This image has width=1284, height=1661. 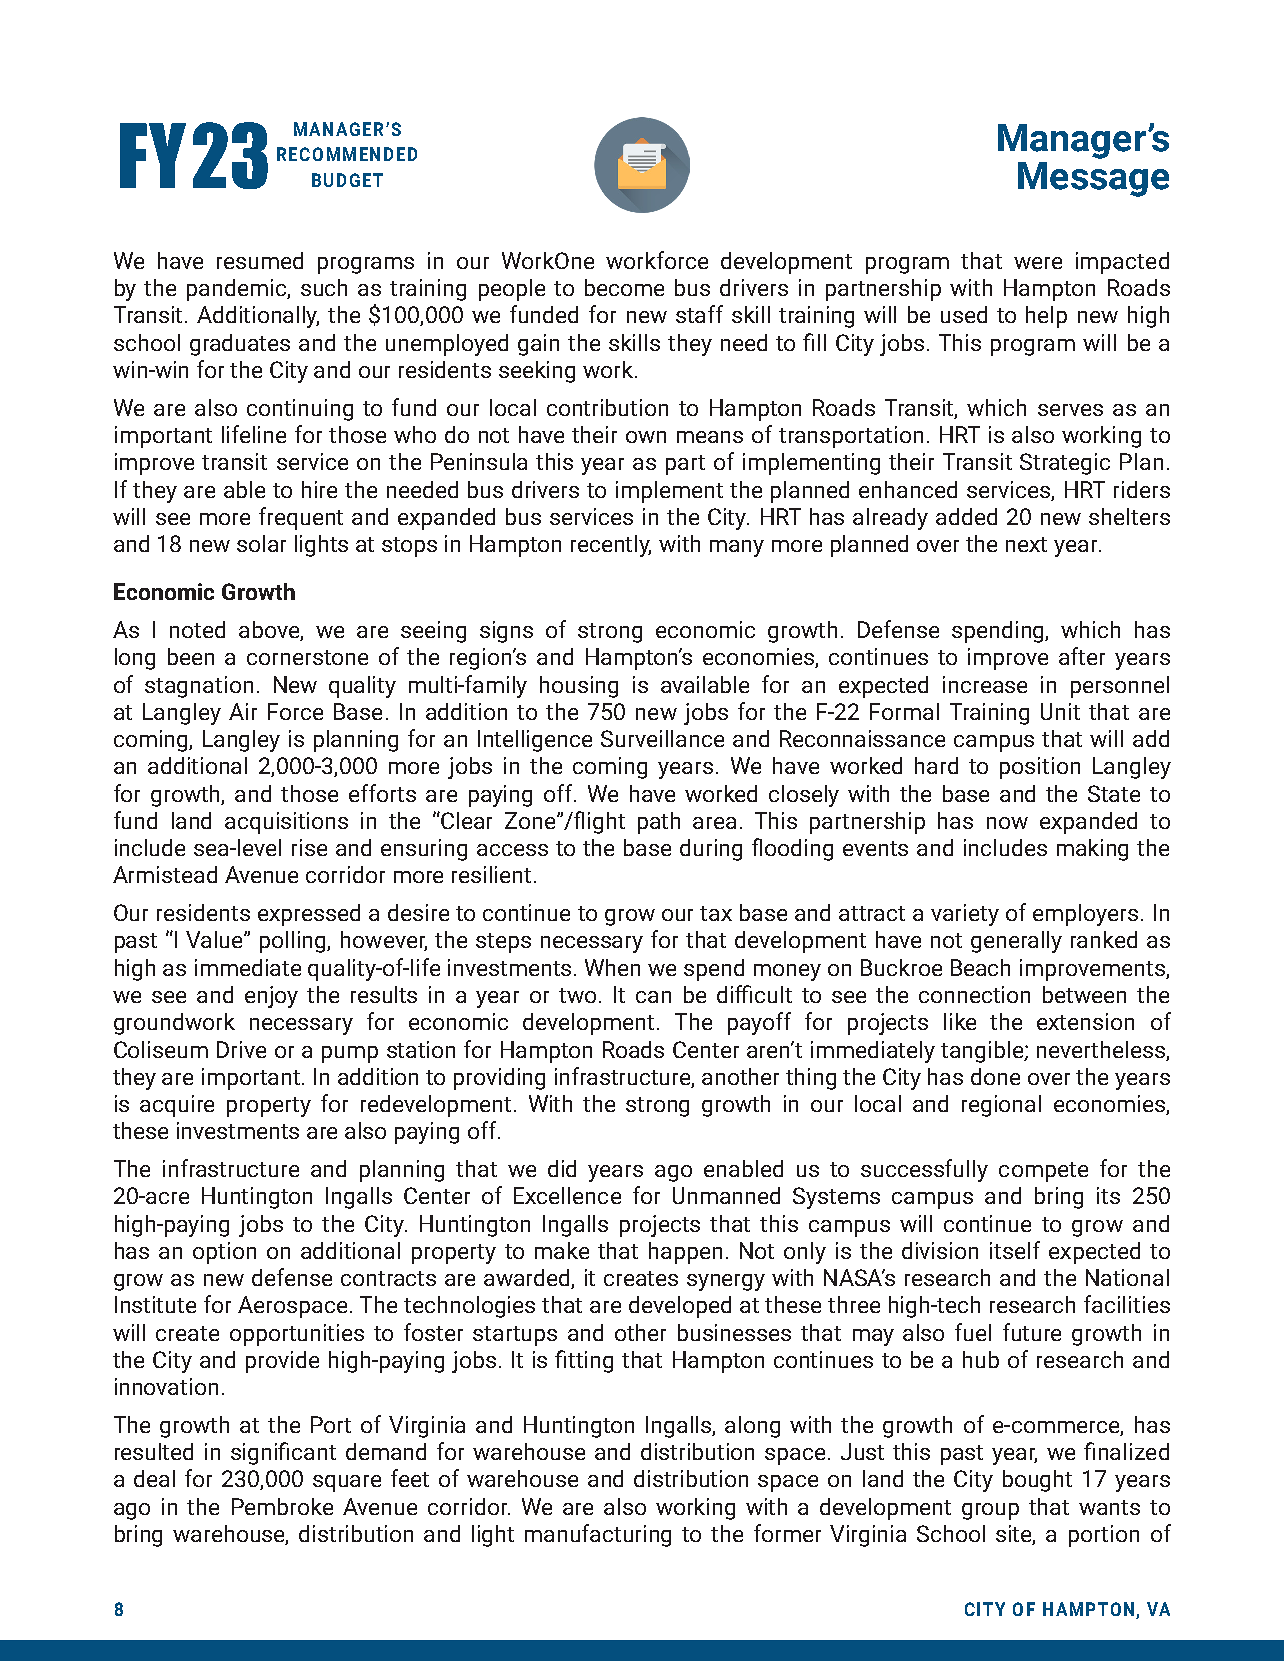 I want to click on bought, so click(x=1037, y=1481).
